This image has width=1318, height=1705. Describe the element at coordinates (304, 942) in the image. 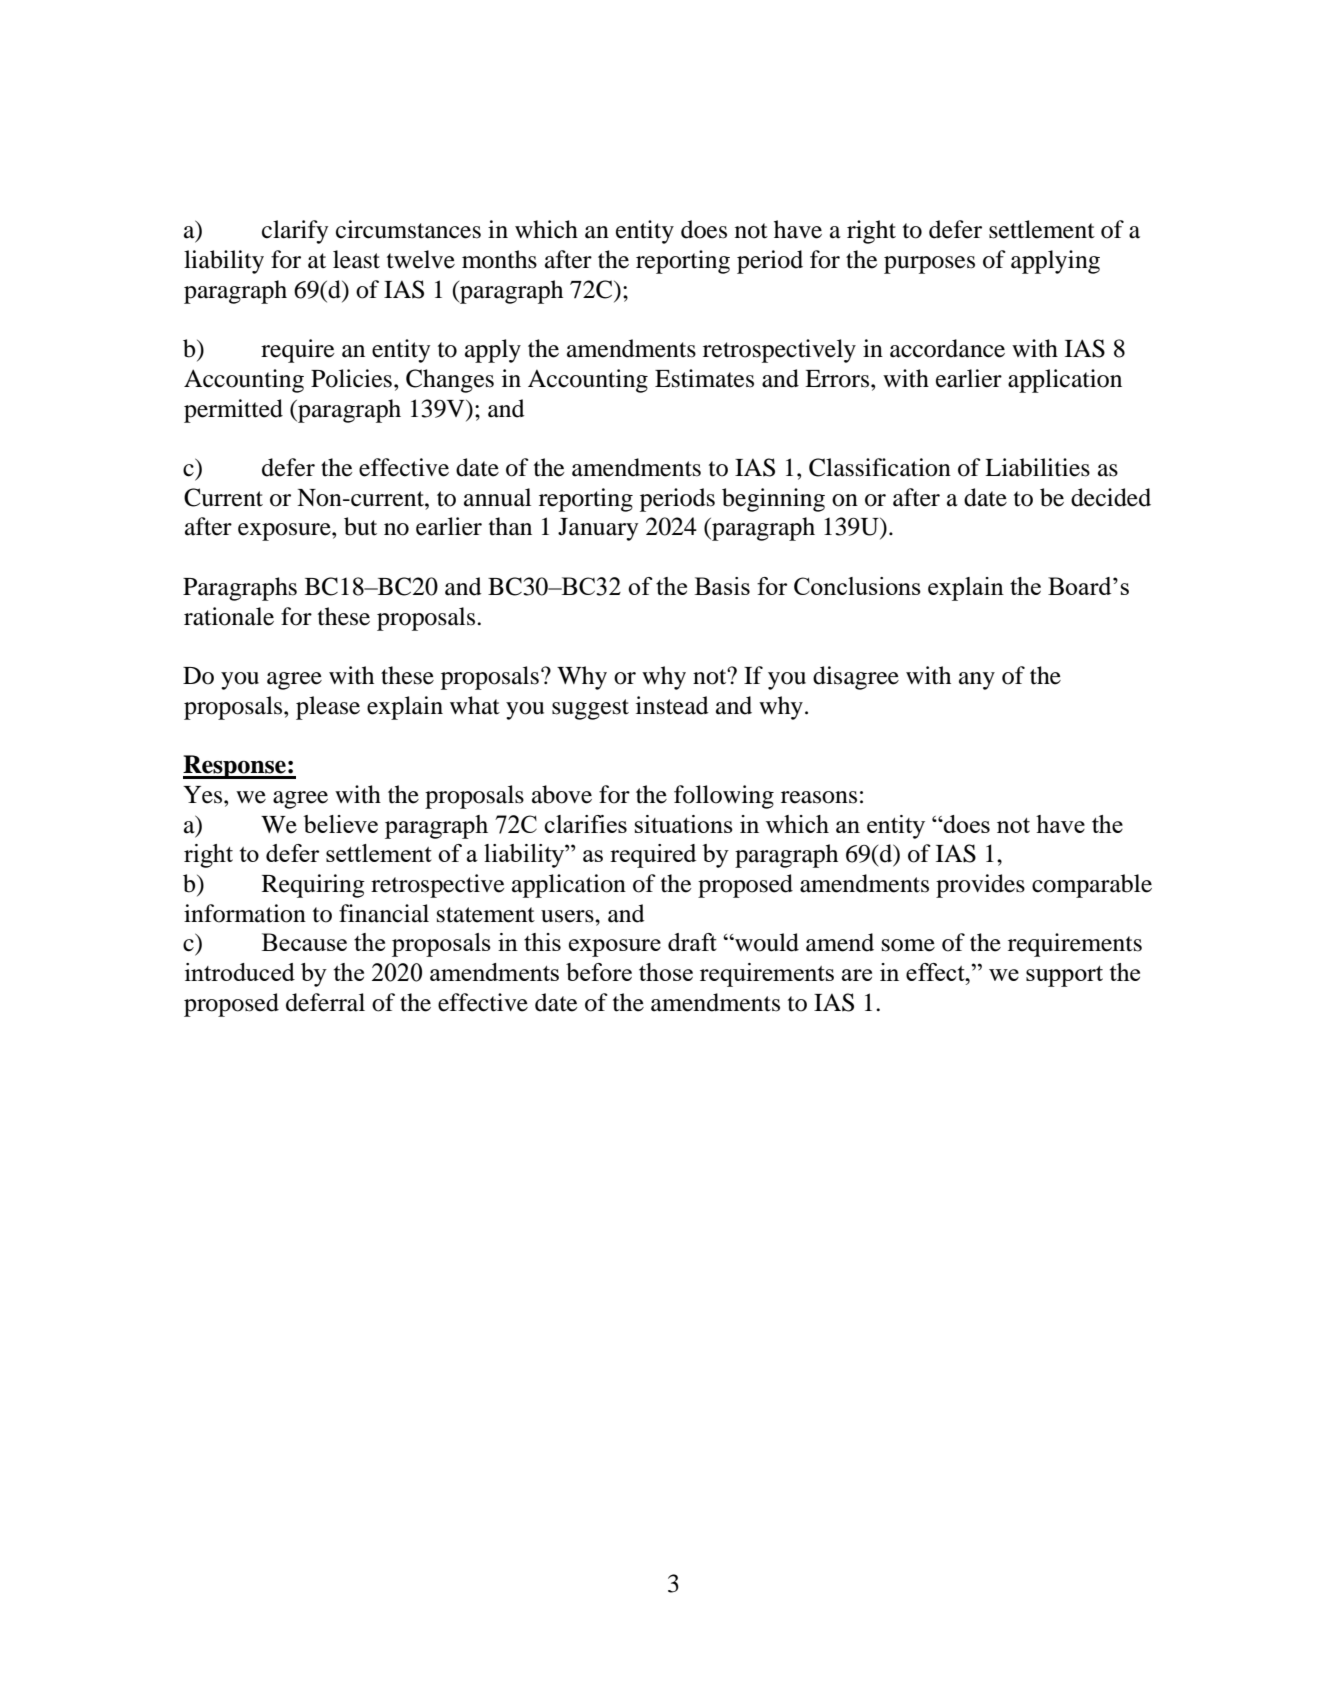

I see `Because` at that location.
